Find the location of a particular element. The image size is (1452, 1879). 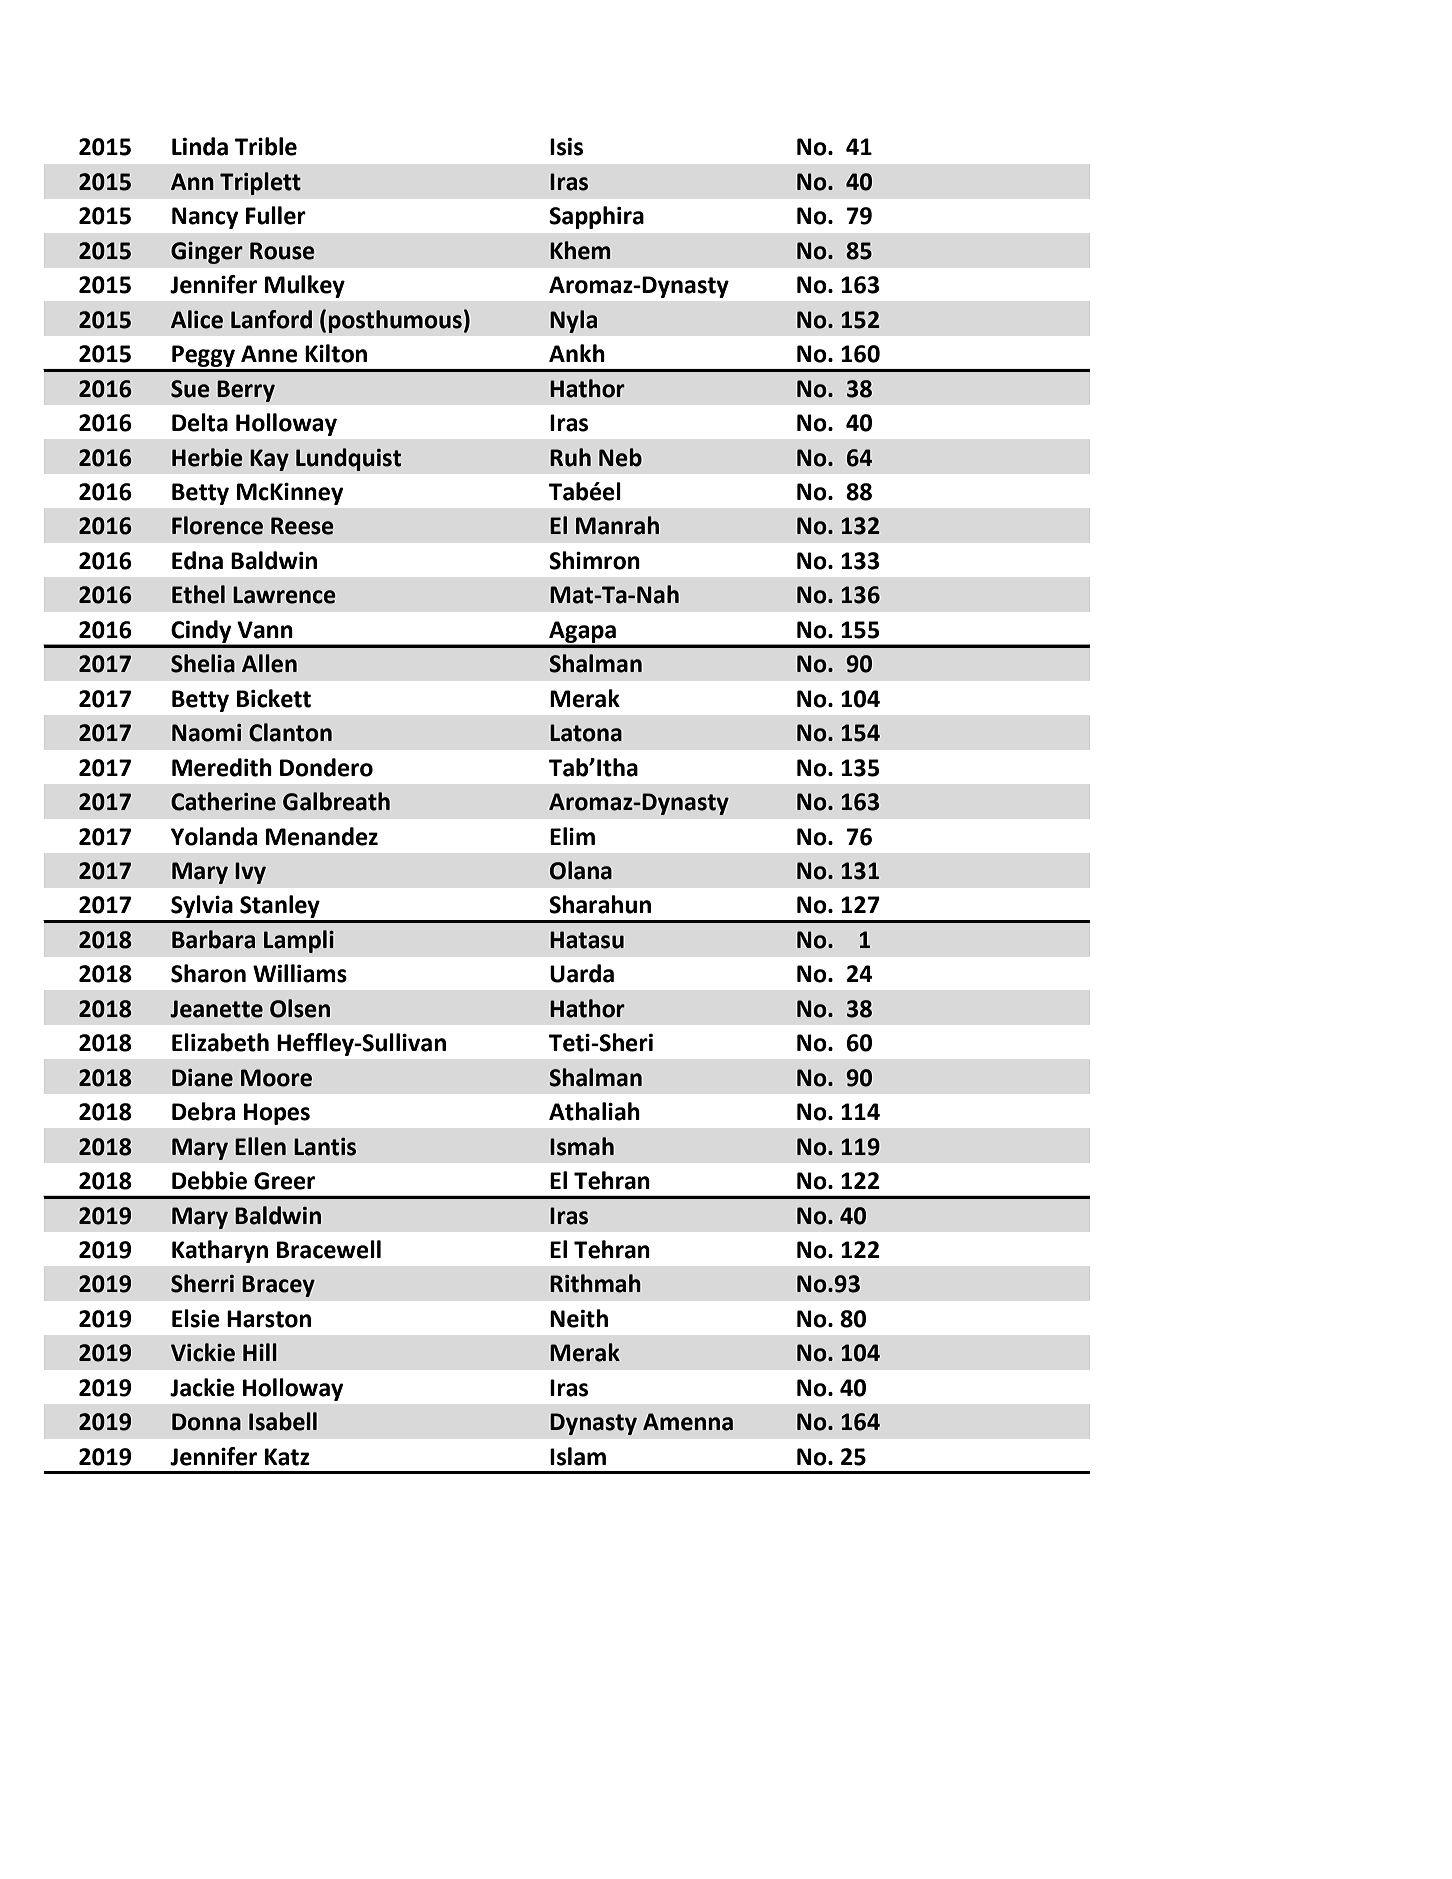

Isis is located at coordinates (566, 147).
